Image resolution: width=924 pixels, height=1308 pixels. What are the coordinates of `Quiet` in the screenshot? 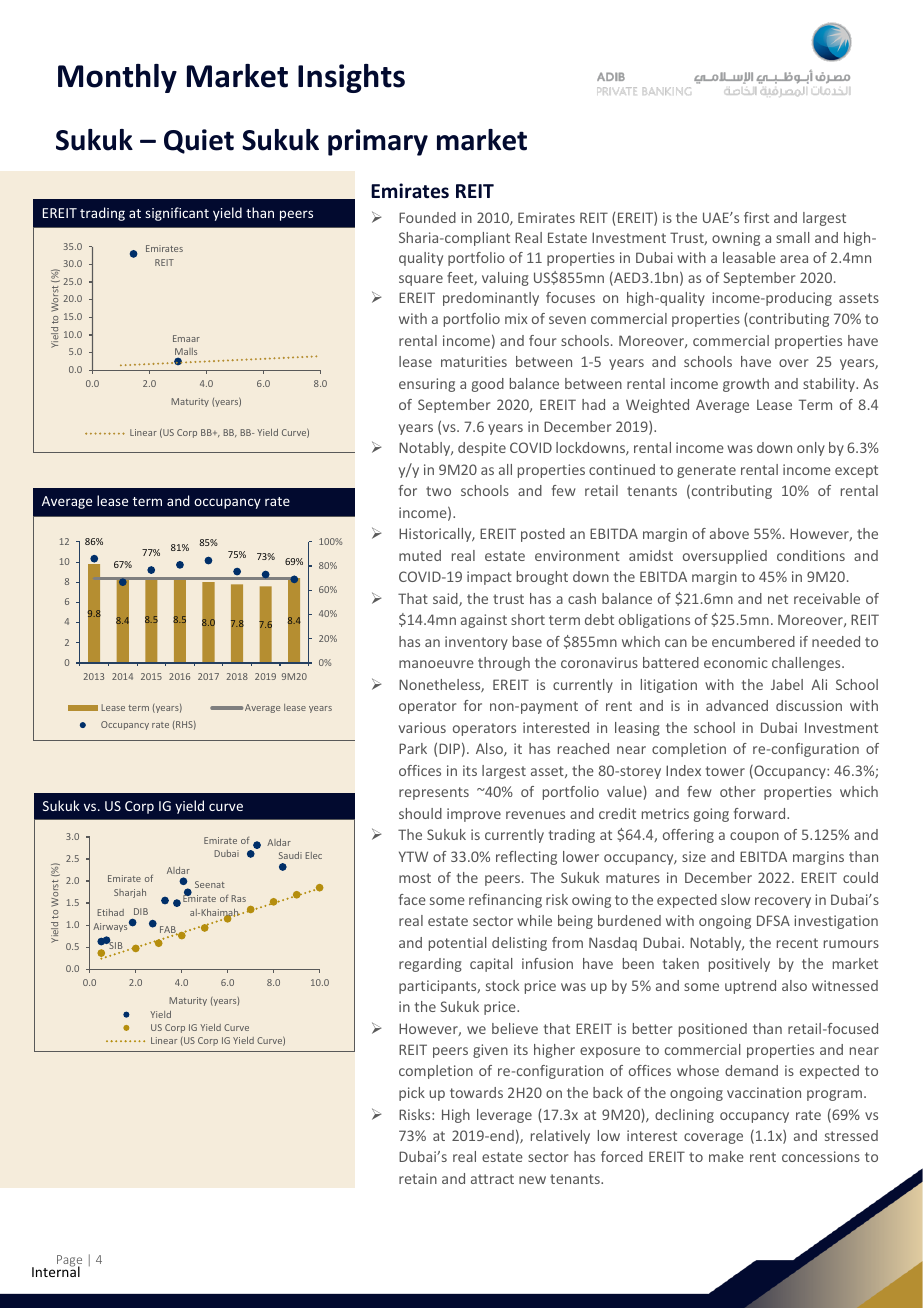 It's located at (199, 141).
